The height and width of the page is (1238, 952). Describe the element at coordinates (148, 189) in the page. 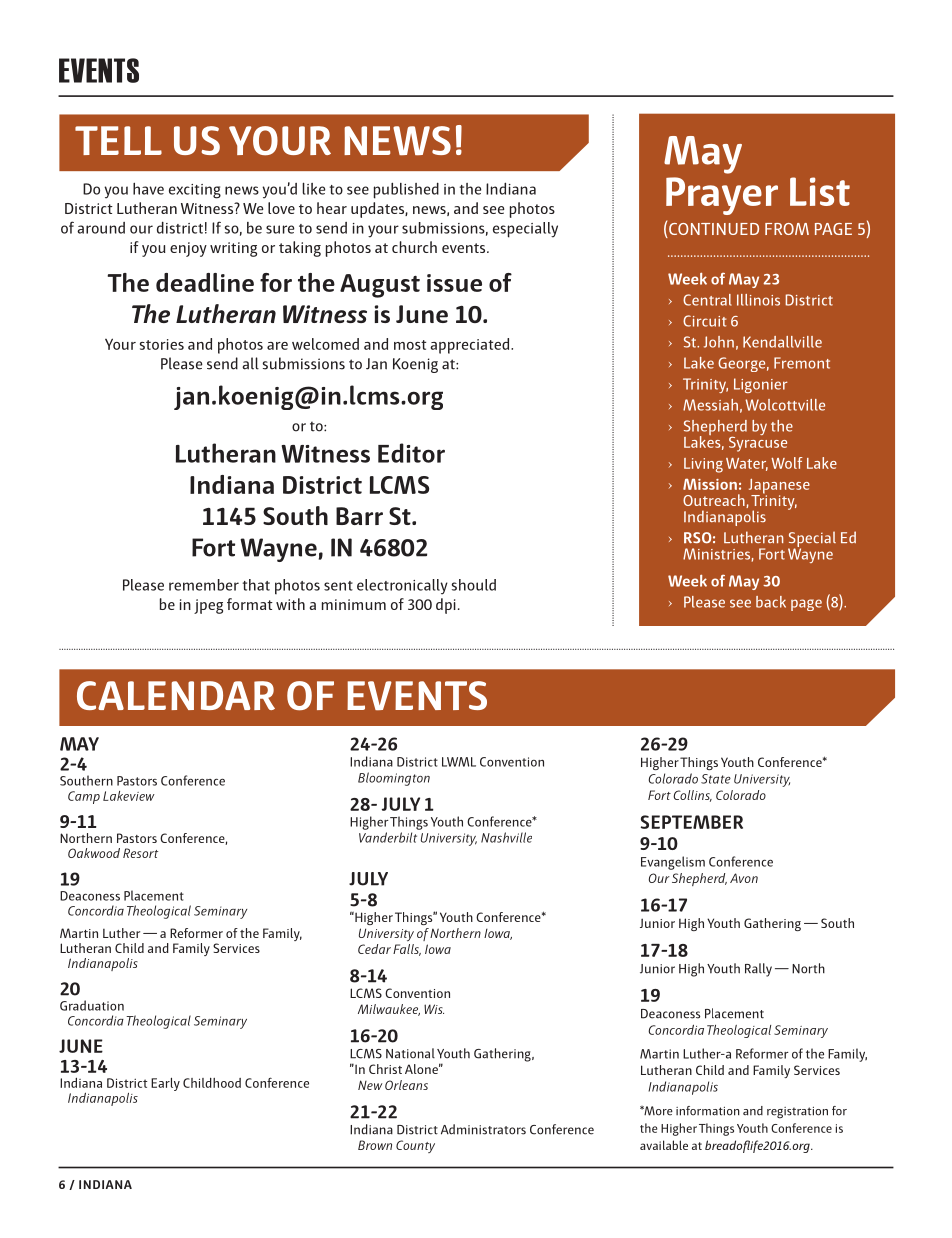

I see `have` at that location.
